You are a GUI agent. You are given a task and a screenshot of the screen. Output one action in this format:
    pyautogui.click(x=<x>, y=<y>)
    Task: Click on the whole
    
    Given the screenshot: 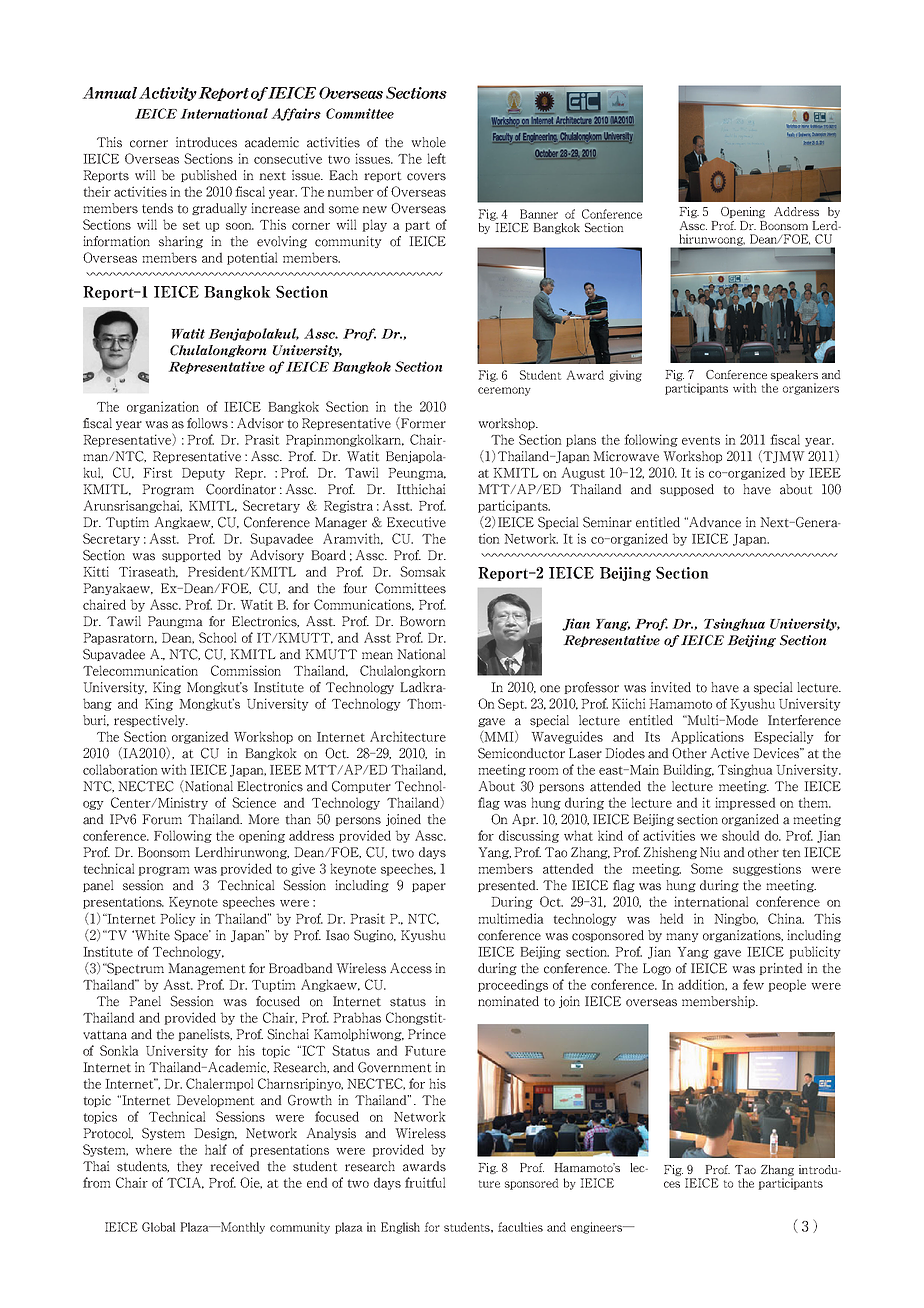 What is the action you would take?
    pyautogui.click(x=428, y=142)
